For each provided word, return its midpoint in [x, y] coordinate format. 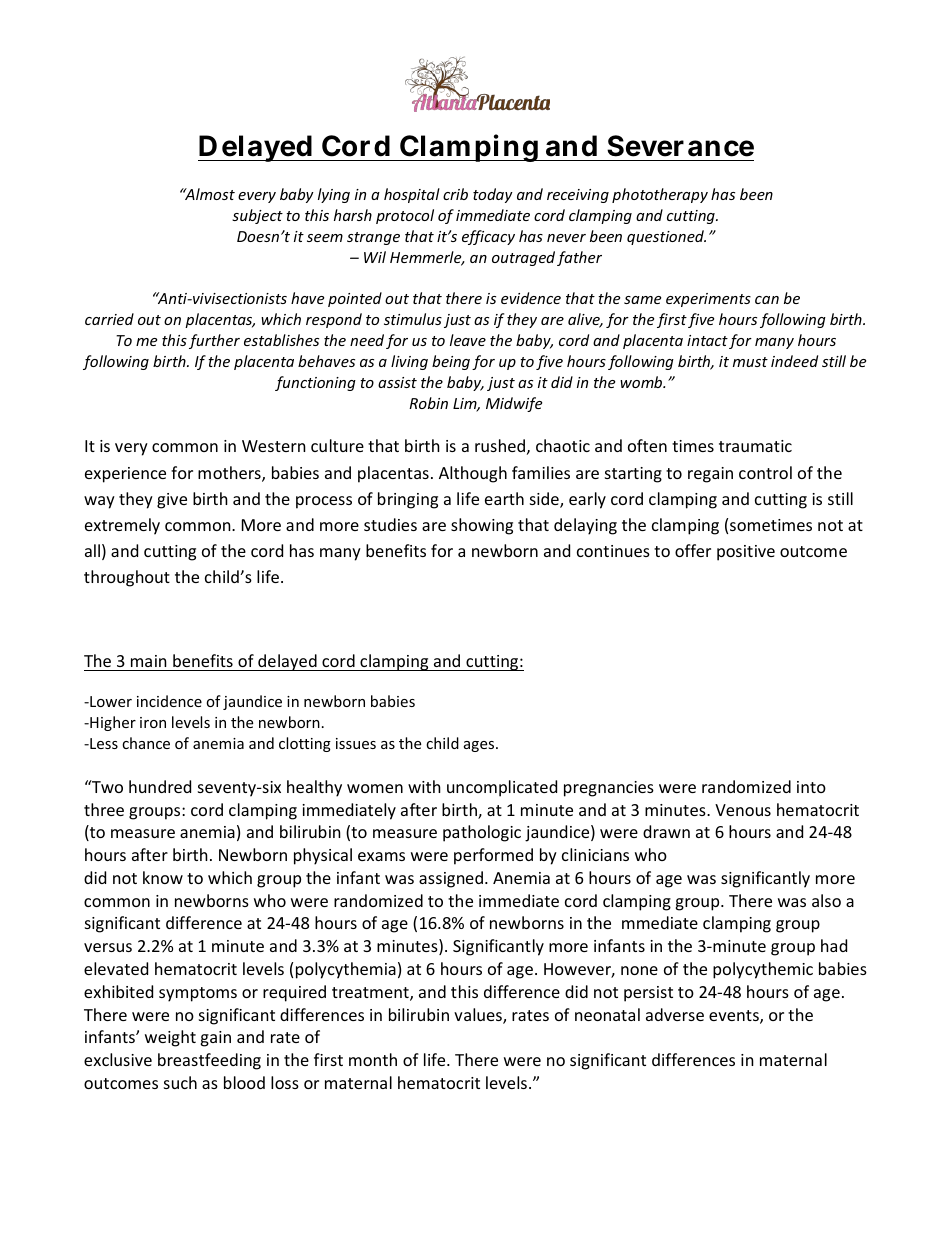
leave [468, 340]
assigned [451, 879]
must [750, 362]
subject [257, 216]
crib [455, 194]
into [811, 787]
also [826, 900]
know [163, 877]
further [214, 341]
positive [746, 553]
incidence [169, 701]
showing [482, 526]
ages [480, 746]
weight [170, 1038]
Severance [680, 146]
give [172, 501]
